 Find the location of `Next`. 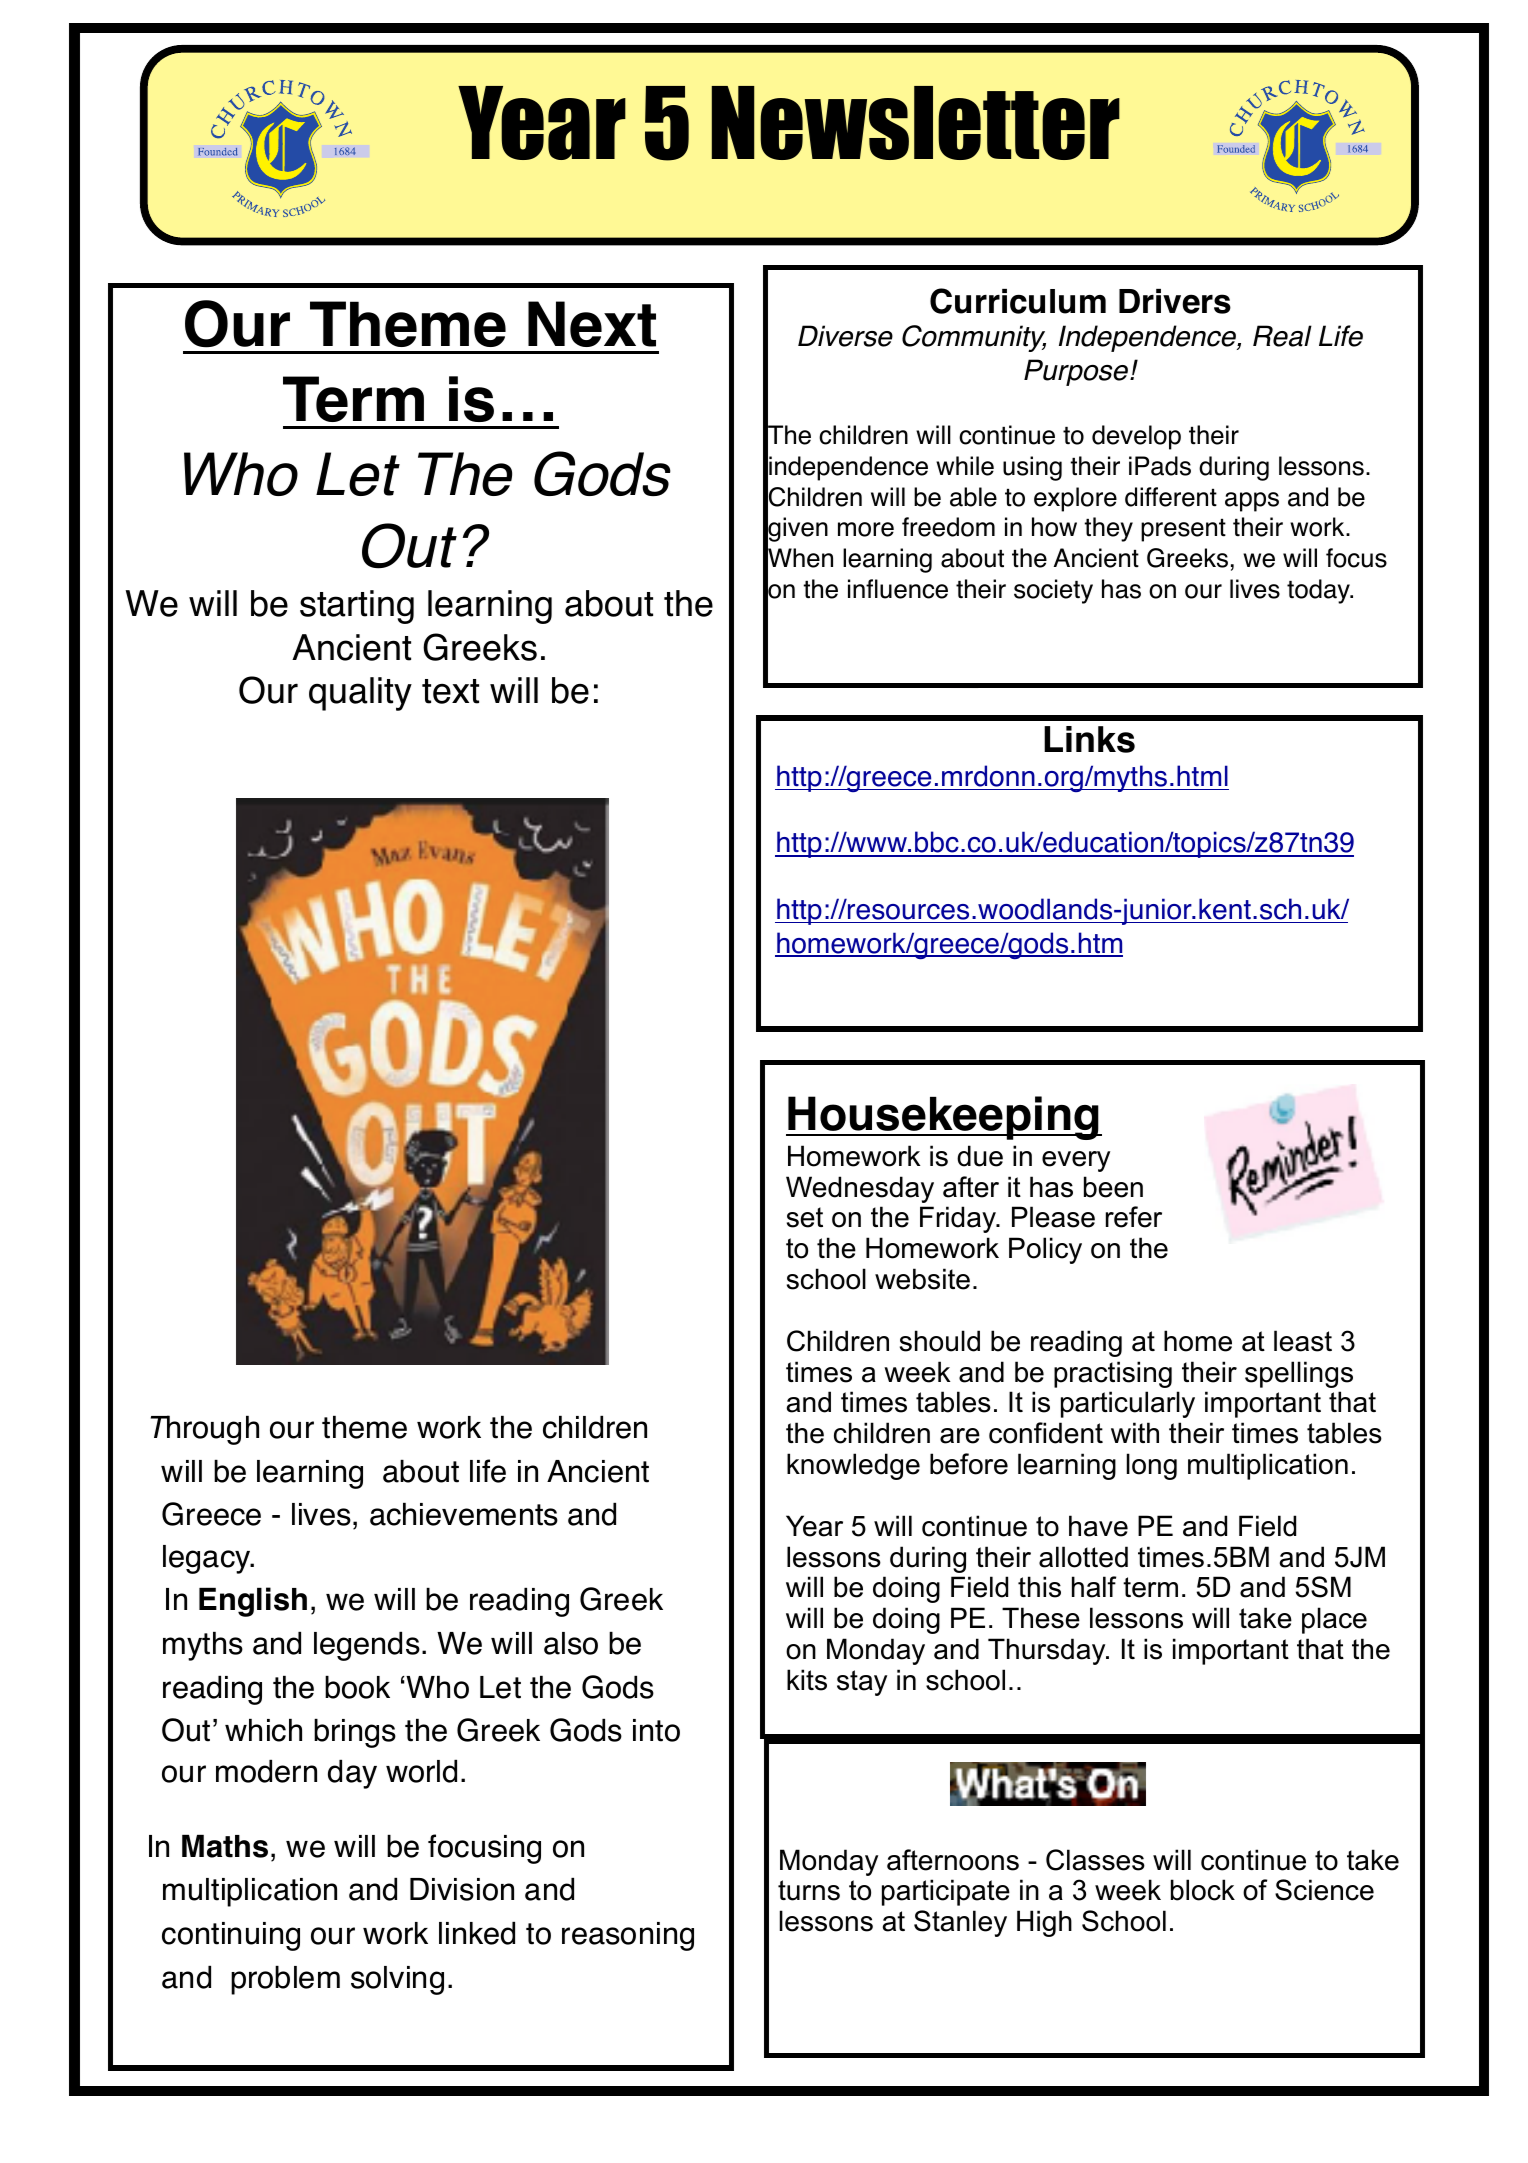

Next is located at coordinates (592, 324).
